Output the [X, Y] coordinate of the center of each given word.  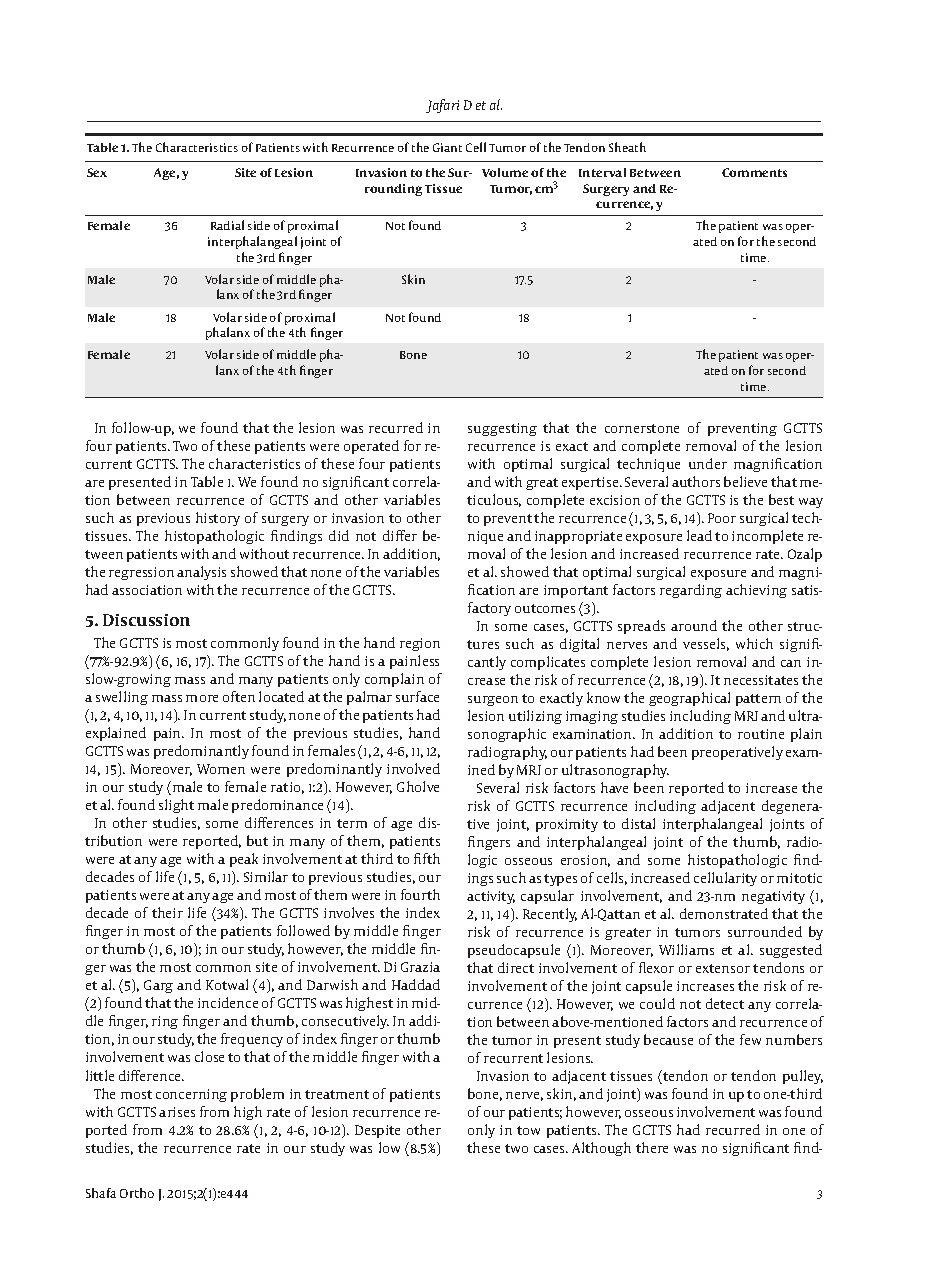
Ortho [137, 1193]
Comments [754, 172]
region [420, 644]
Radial [227, 225]
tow [528, 1130]
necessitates [761, 680]
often [239, 696]
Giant [447, 147]
